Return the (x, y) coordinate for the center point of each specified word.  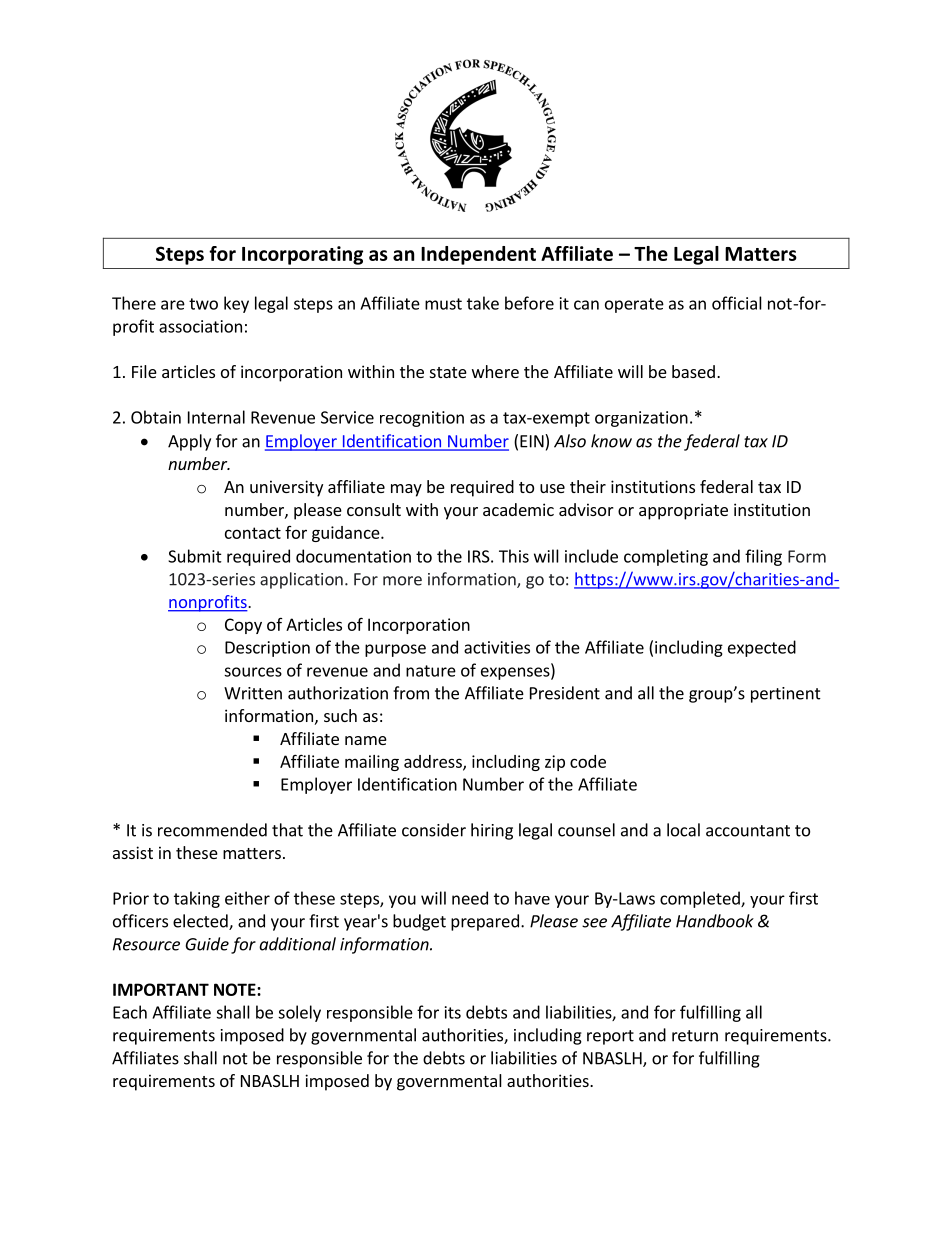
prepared (485, 922)
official (737, 303)
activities (497, 647)
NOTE (236, 989)
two (203, 304)
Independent (478, 255)
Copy (243, 626)
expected (762, 648)
